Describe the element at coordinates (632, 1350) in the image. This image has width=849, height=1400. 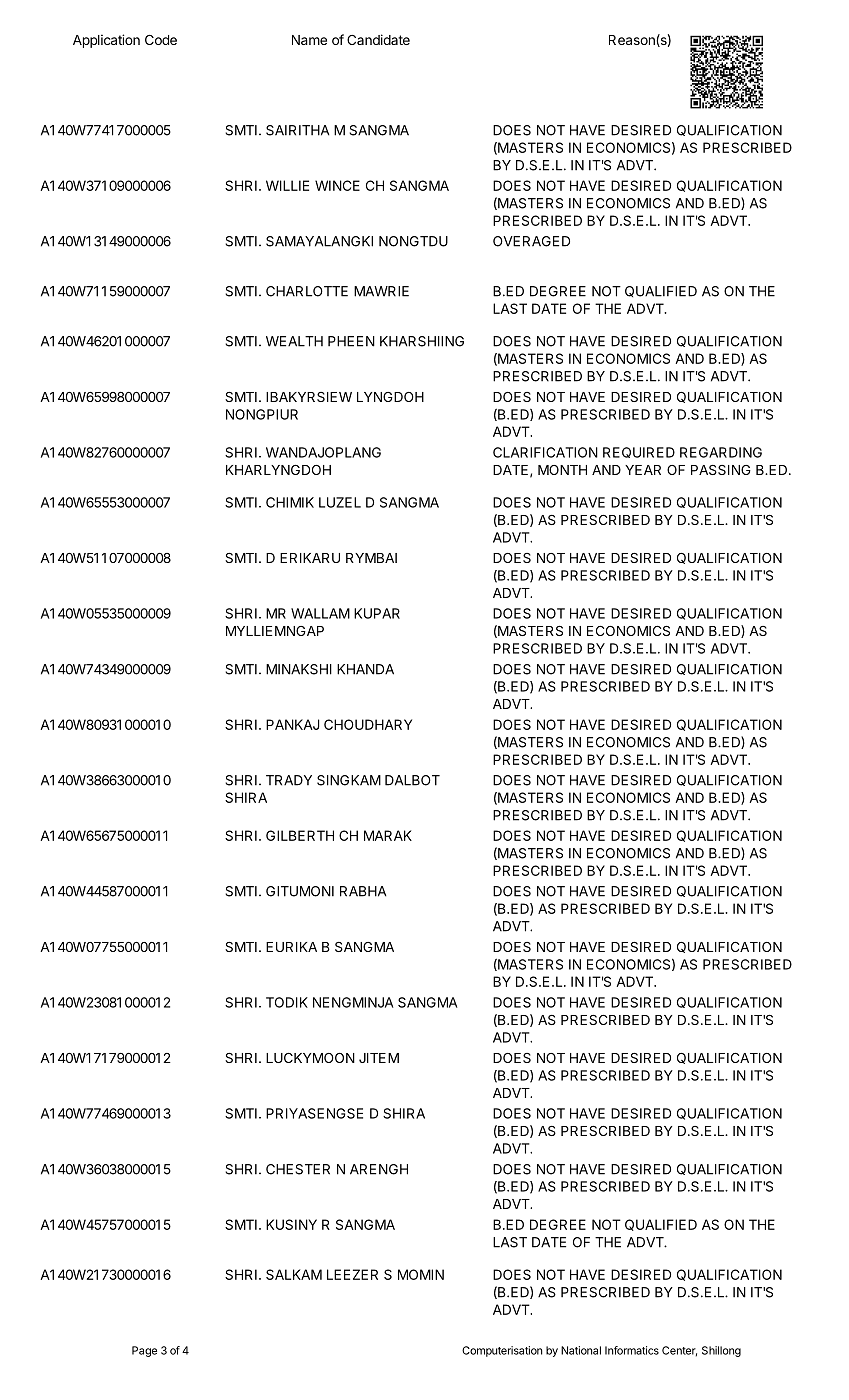
I see `Informatics` at that location.
